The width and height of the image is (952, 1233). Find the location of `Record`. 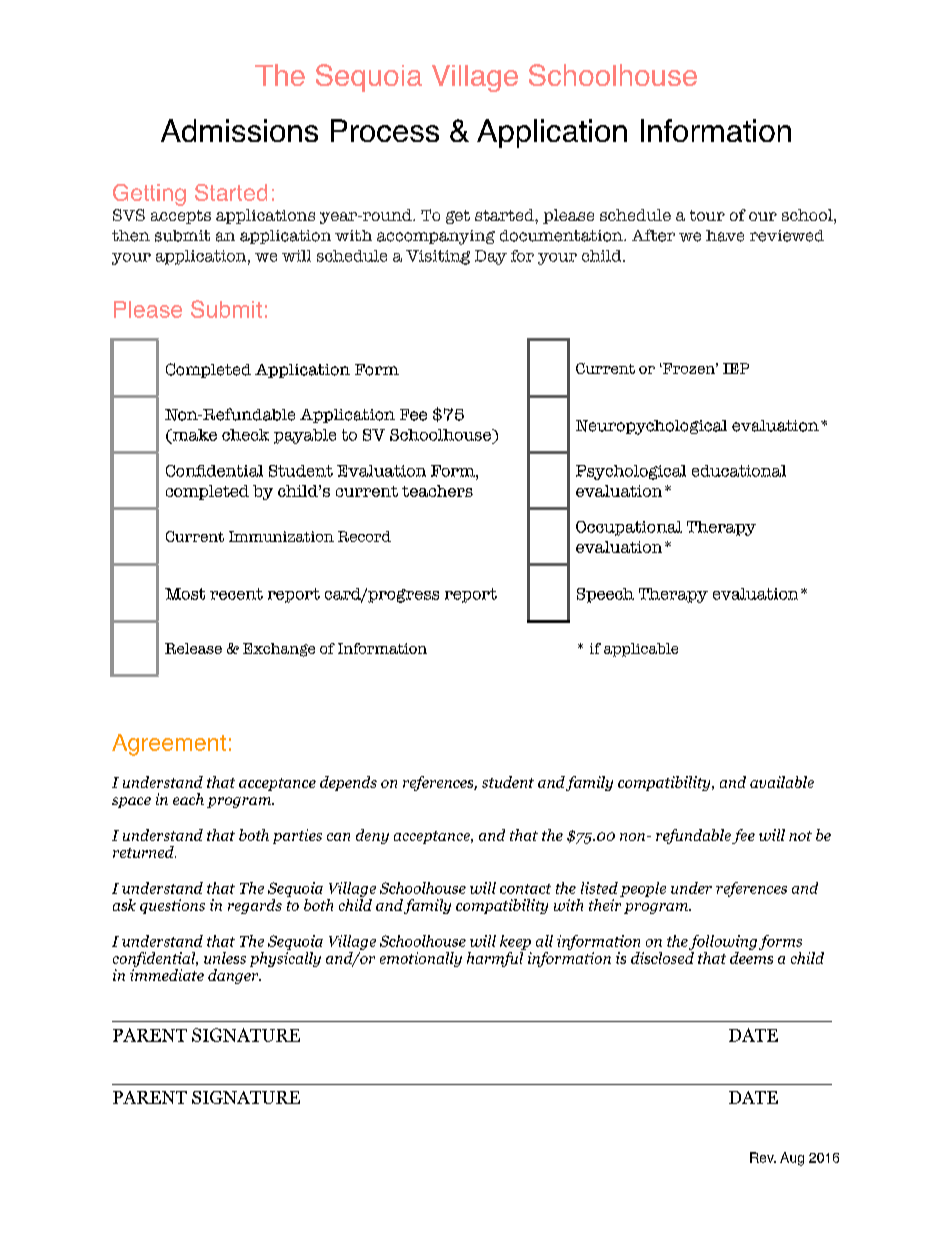

Record is located at coordinates (364, 536).
